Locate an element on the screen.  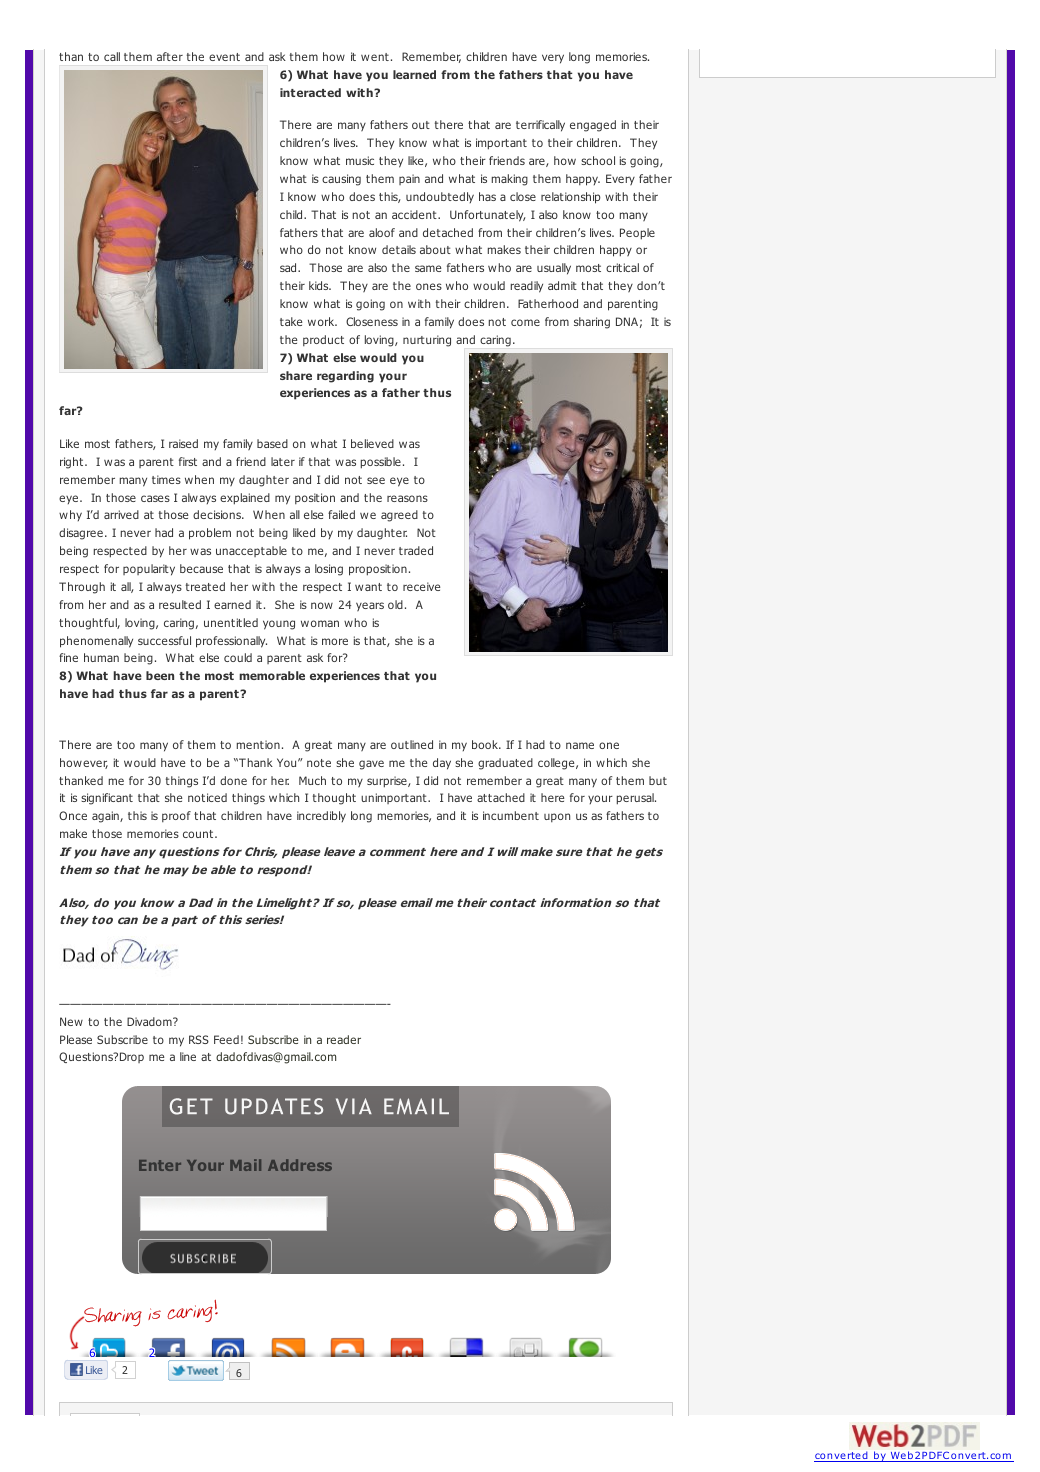
RSS is located at coordinates (199, 1039).
